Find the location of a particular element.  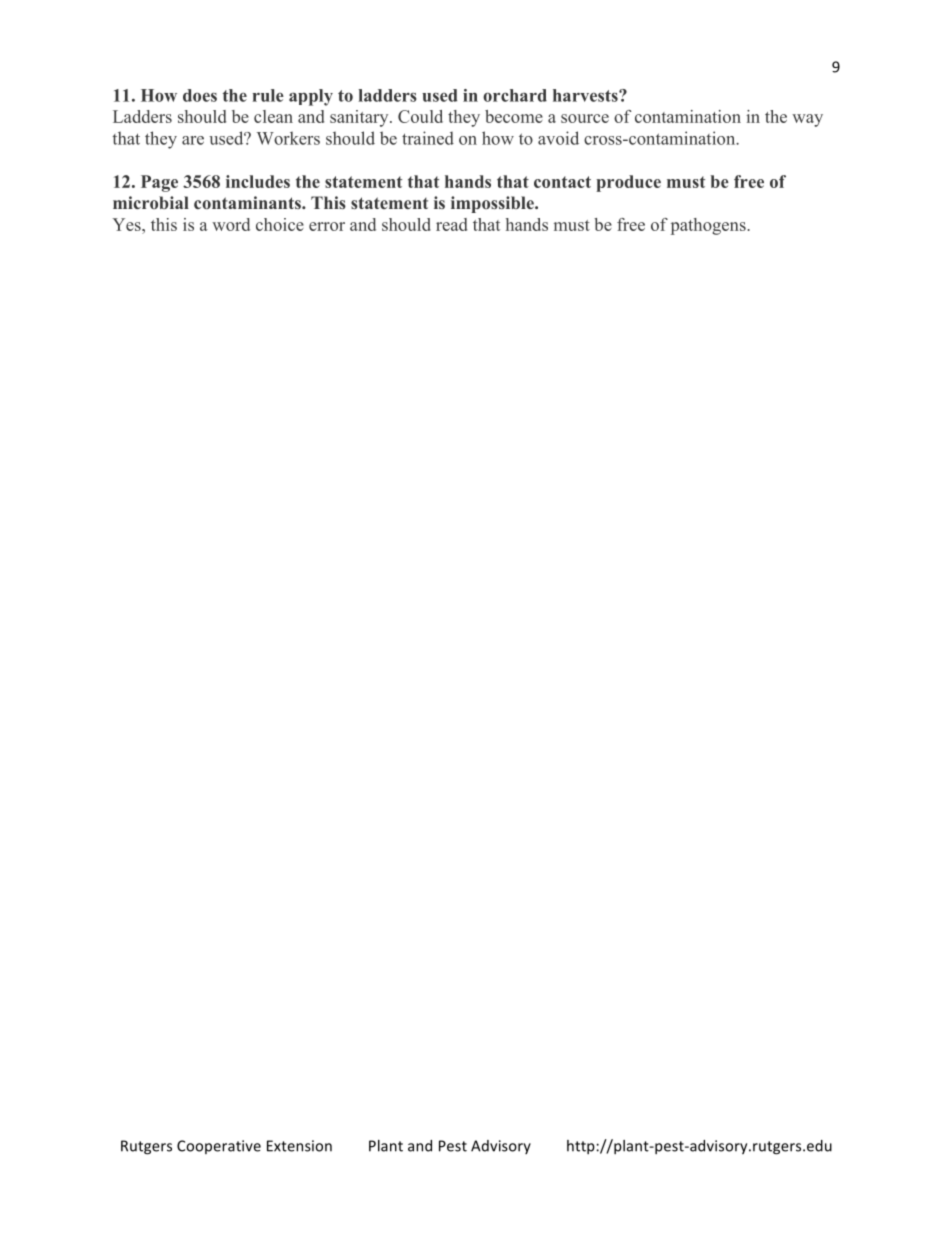

contact is located at coordinates (562, 182).
